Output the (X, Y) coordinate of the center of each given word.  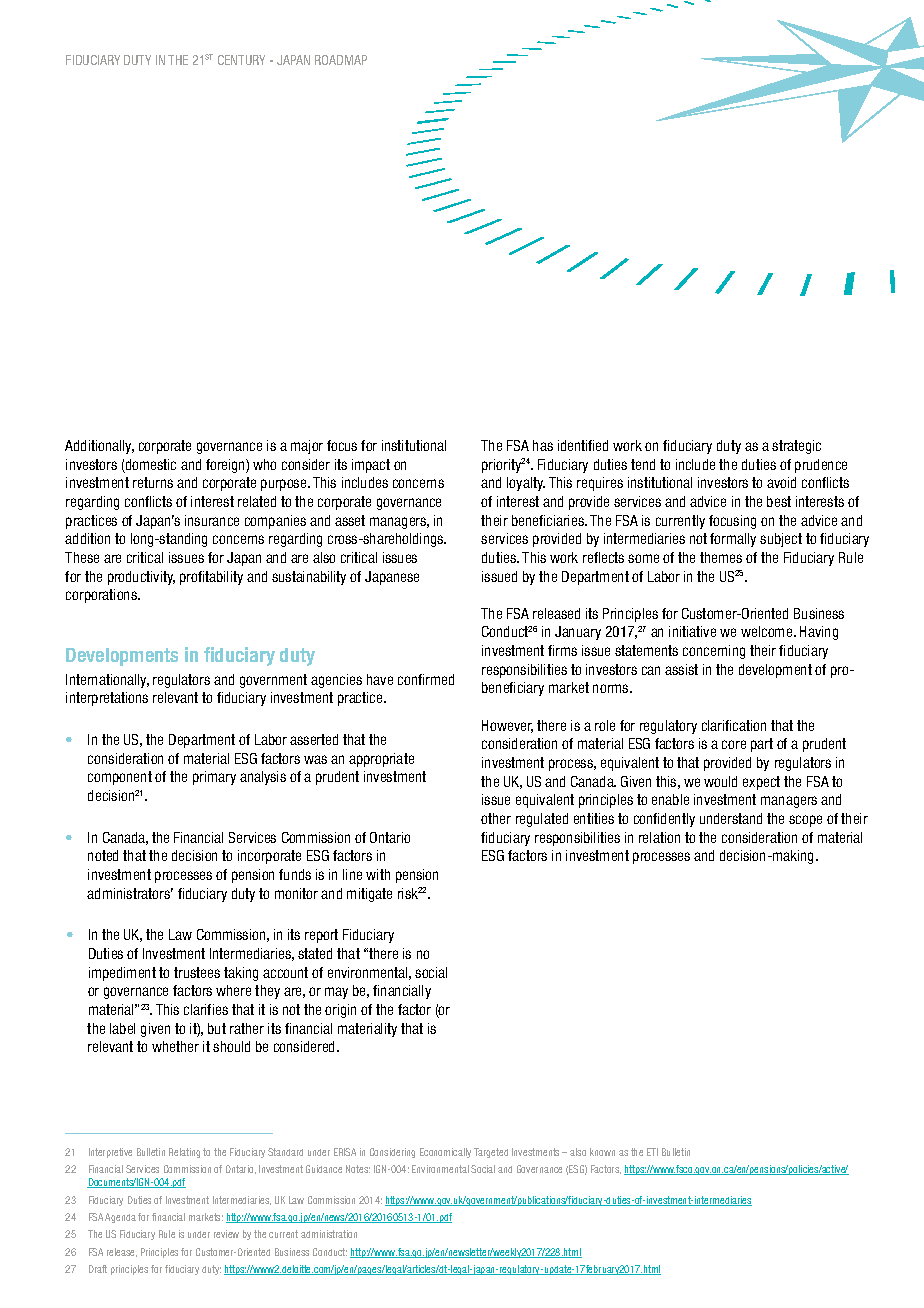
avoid (781, 482)
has (543, 445)
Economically (445, 1153)
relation (659, 837)
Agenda (120, 1218)
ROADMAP (341, 60)
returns (153, 482)
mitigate (369, 895)
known (602, 1152)
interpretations (107, 699)
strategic (796, 447)
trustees (197, 972)
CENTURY (241, 60)
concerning (714, 652)
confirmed (426, 679)
